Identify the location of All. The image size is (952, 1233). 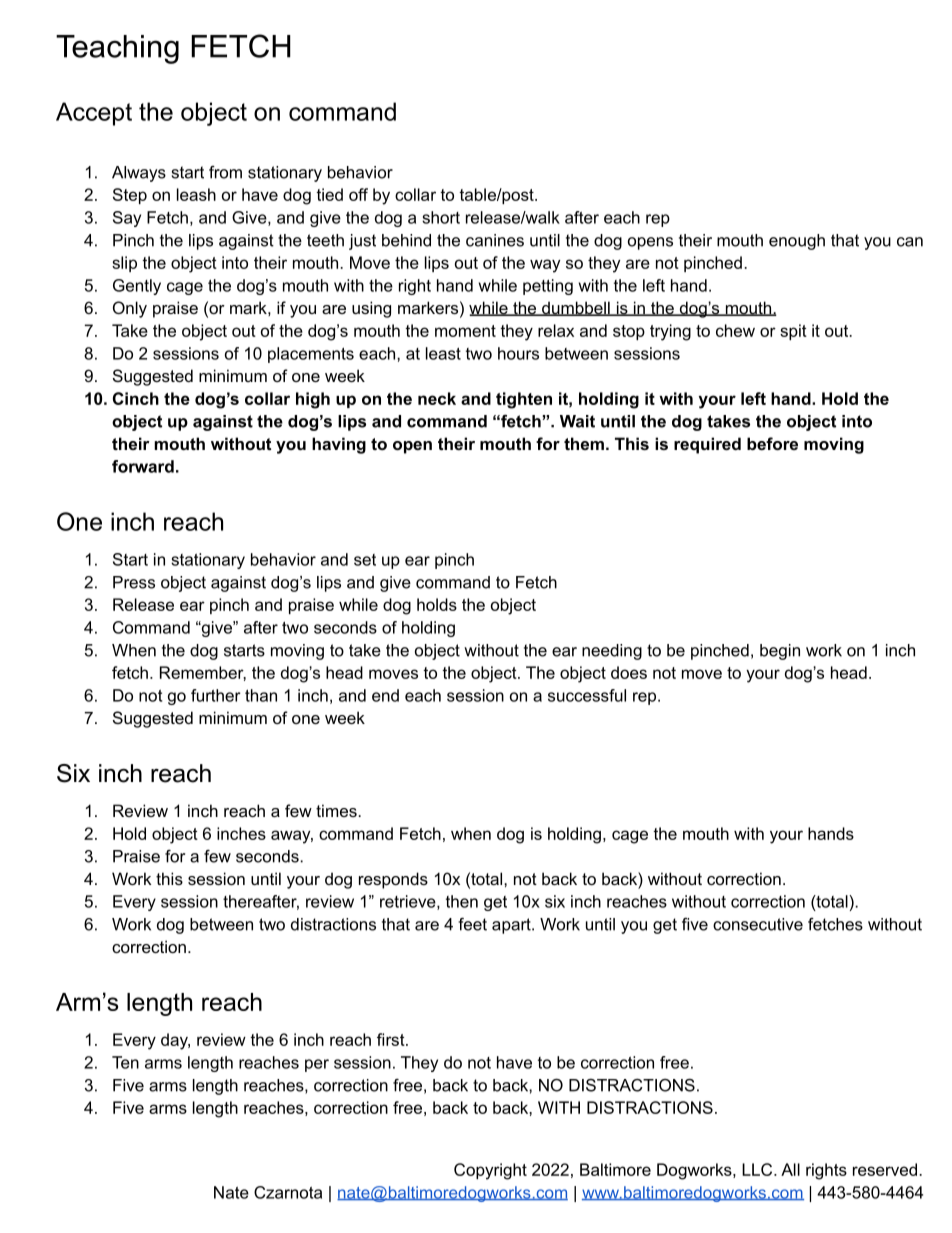
(790, 1169).
